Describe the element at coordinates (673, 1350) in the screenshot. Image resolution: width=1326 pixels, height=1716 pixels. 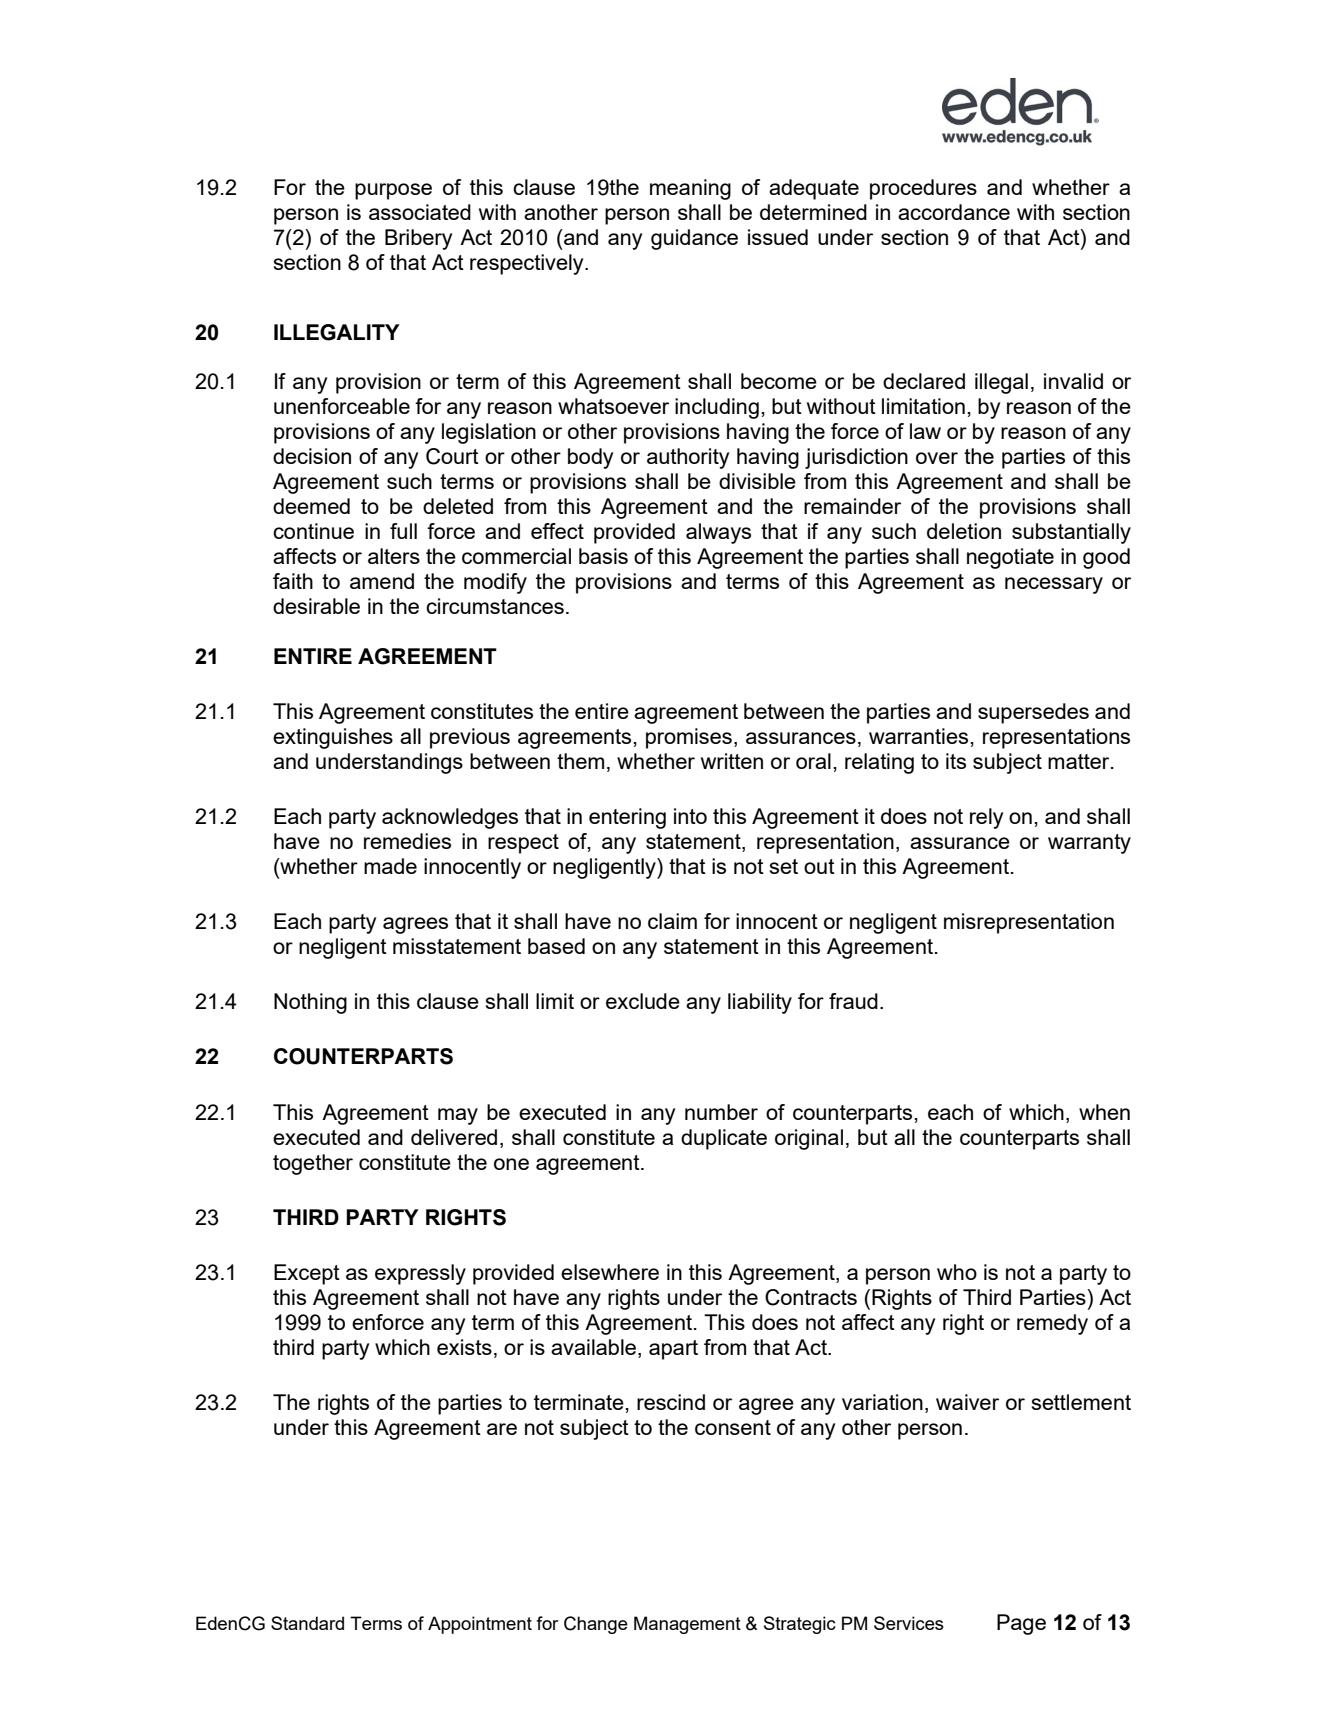
I see `apart` at that location.
